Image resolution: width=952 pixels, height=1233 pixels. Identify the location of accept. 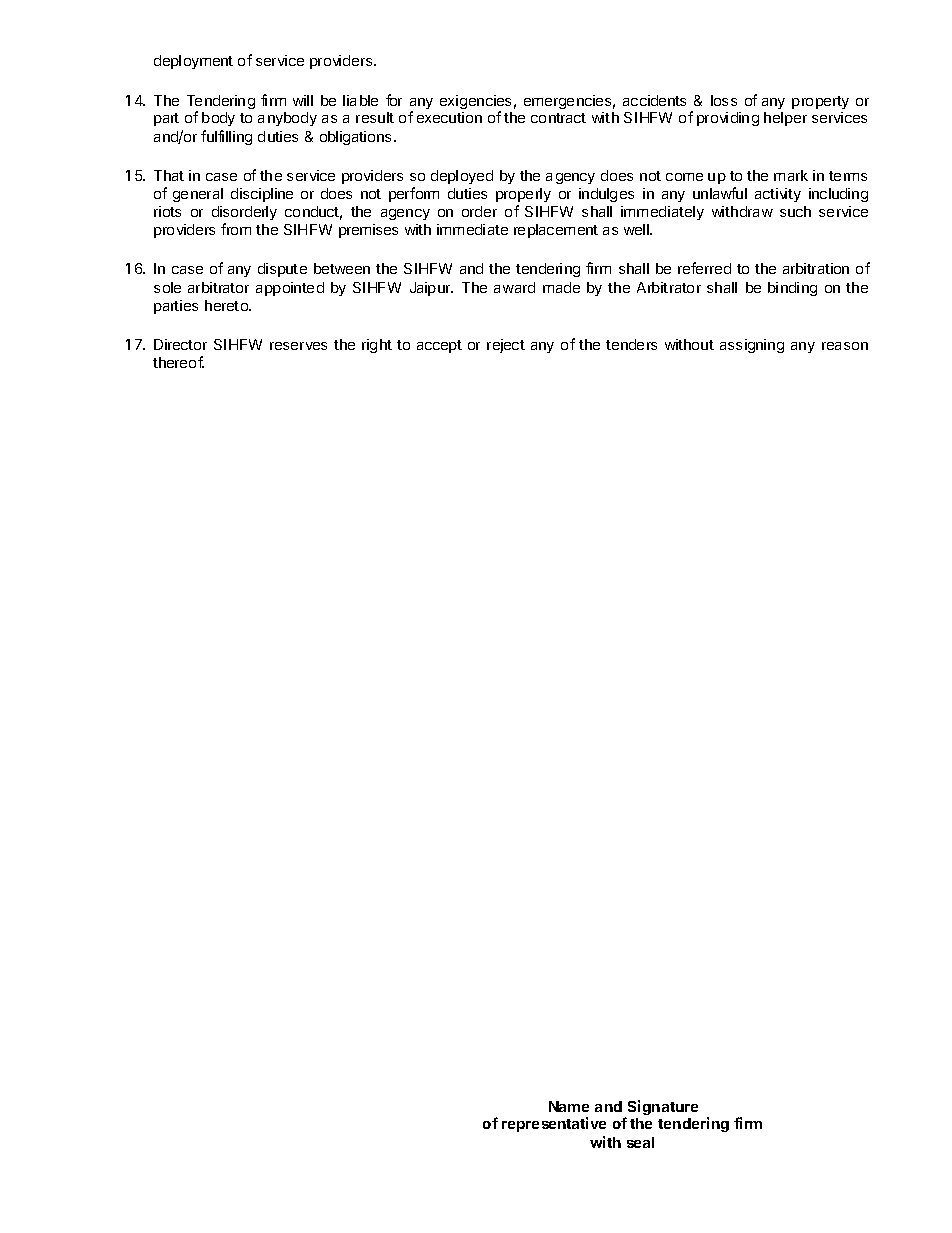
(439, 346).
